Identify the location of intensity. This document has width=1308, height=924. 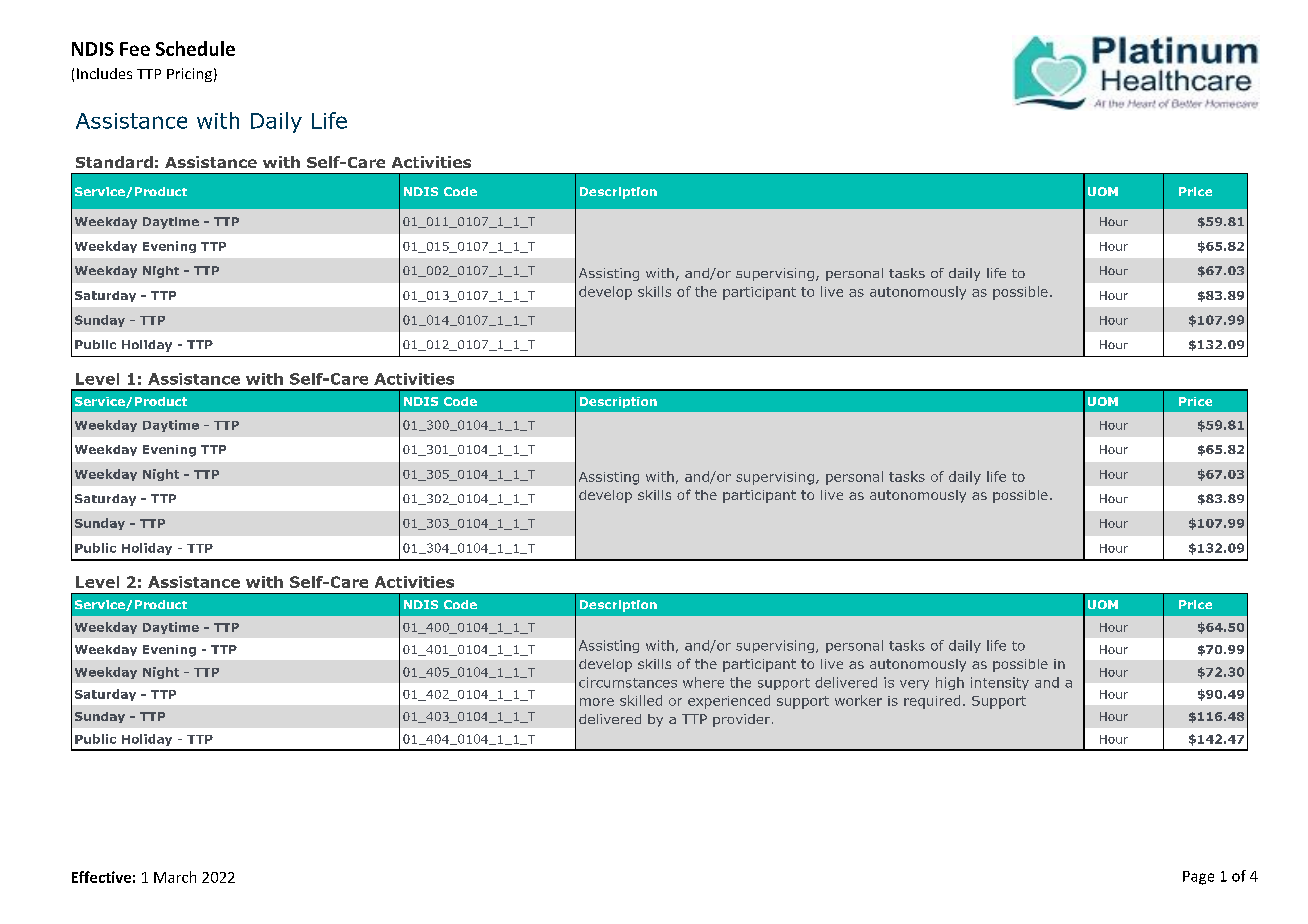
(1000, 683).
